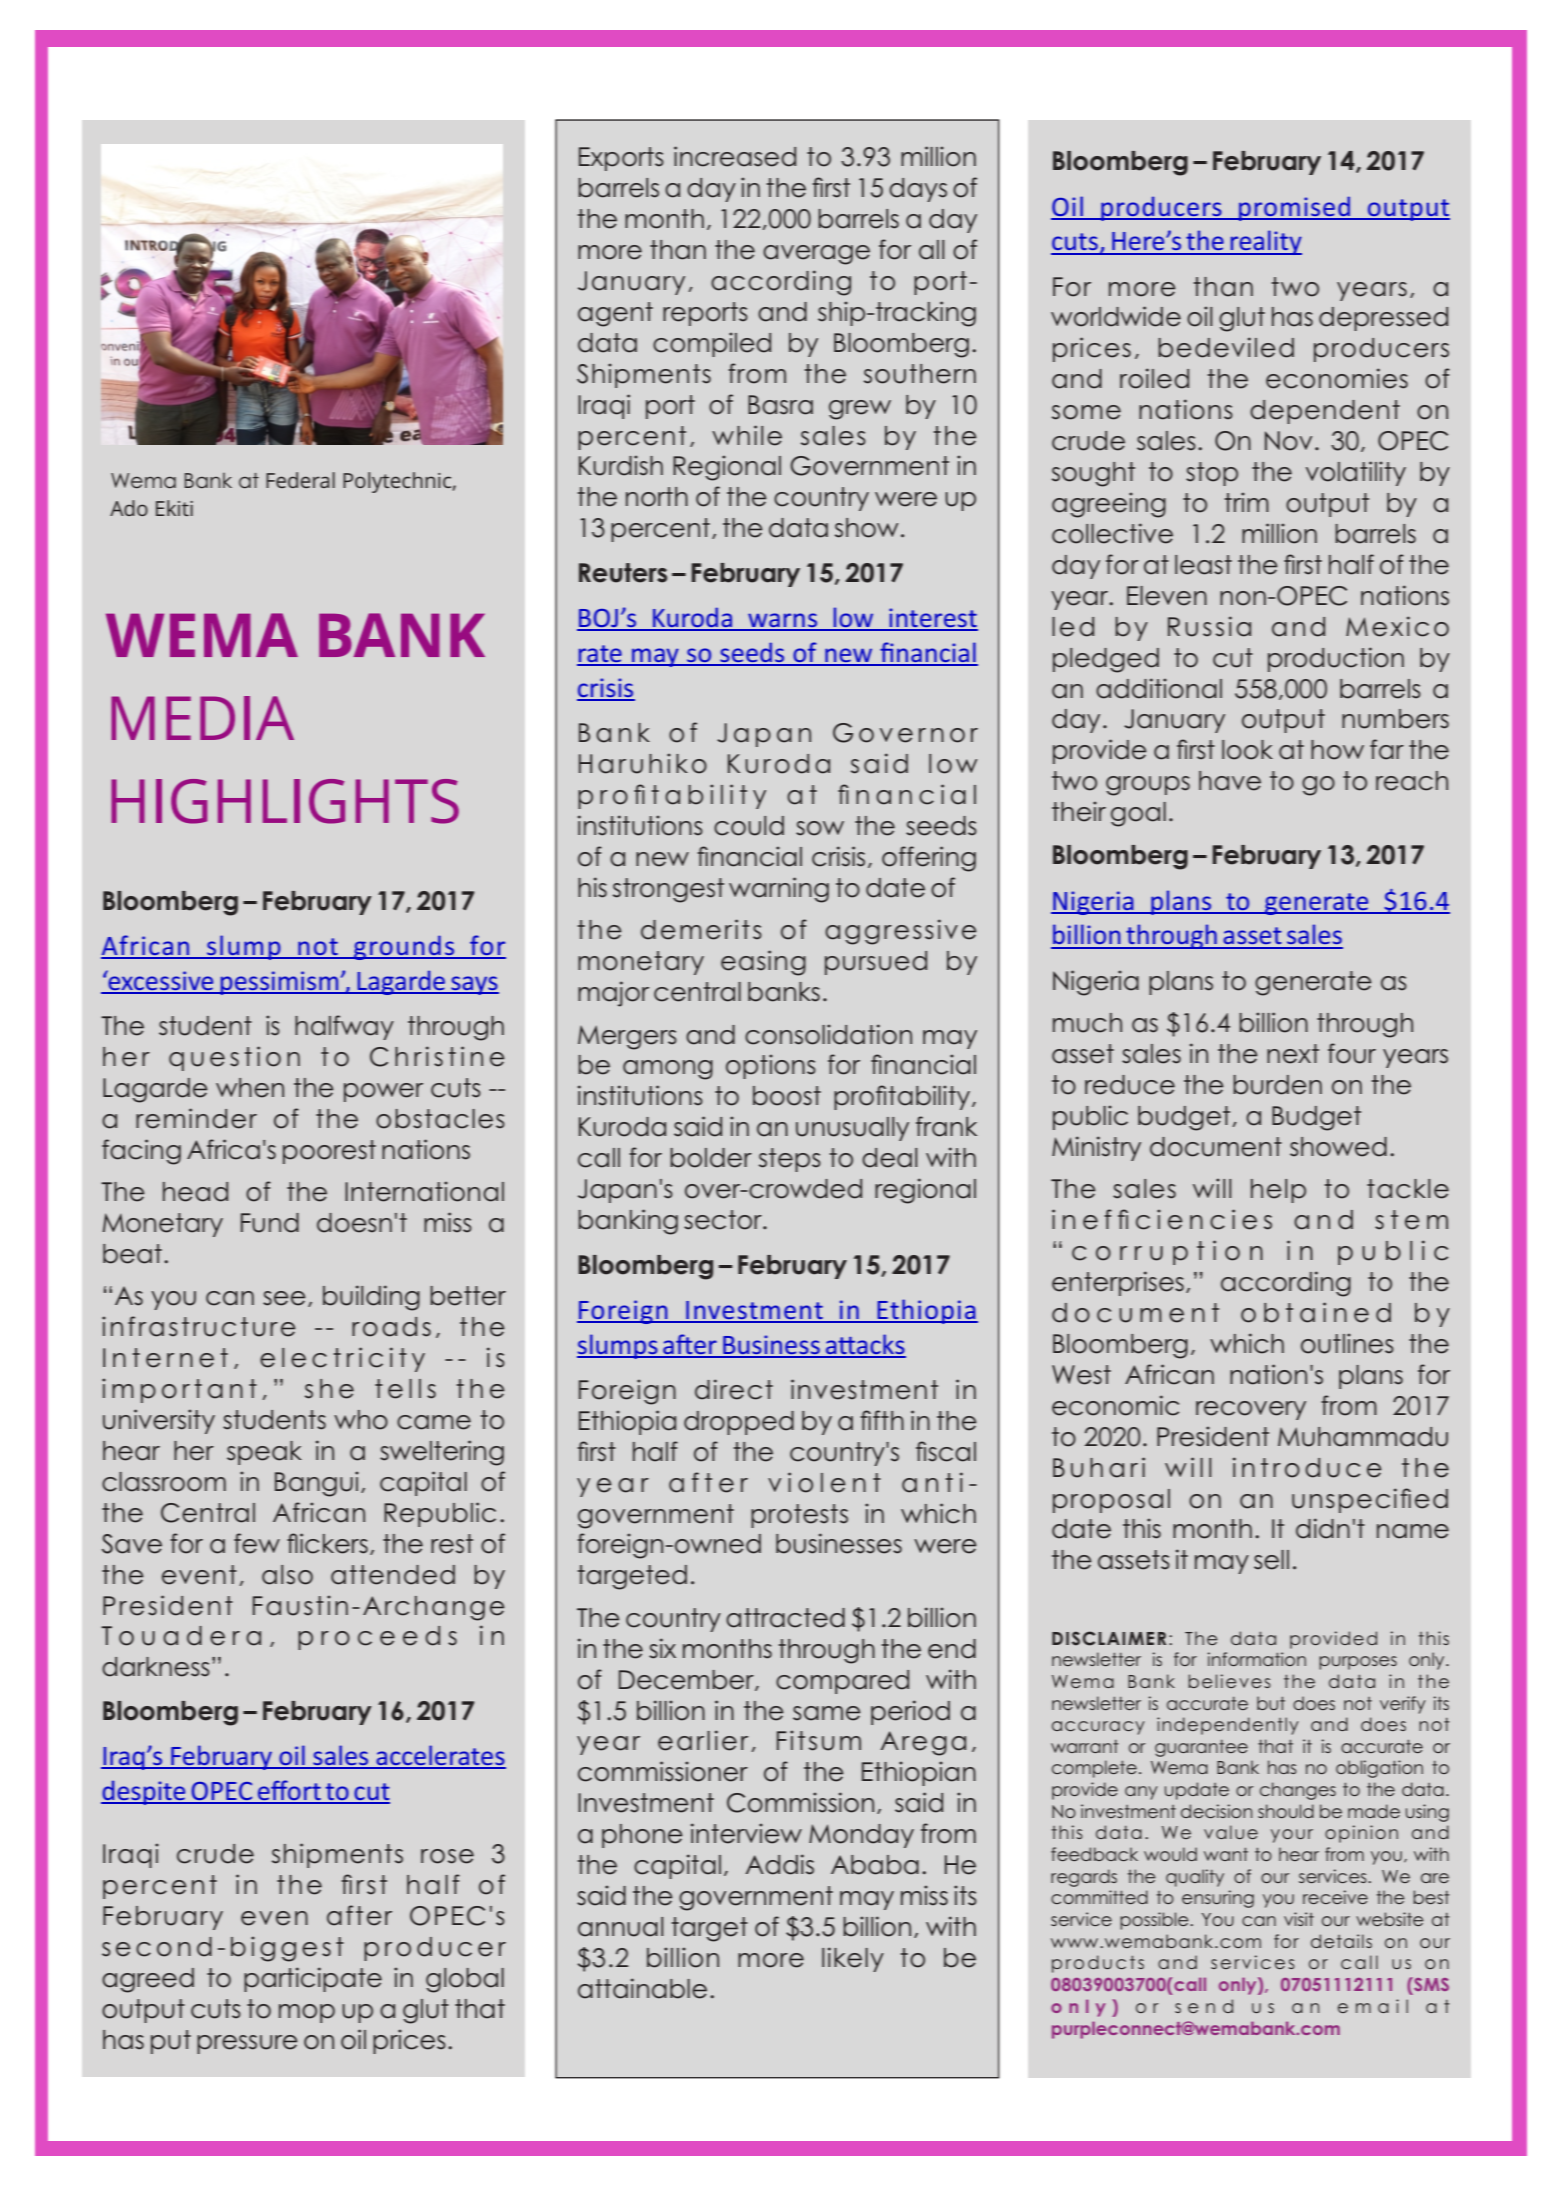 The height and width of the screenshot is (2185, 1545). I want to click on Federal, so click(300, 480).
